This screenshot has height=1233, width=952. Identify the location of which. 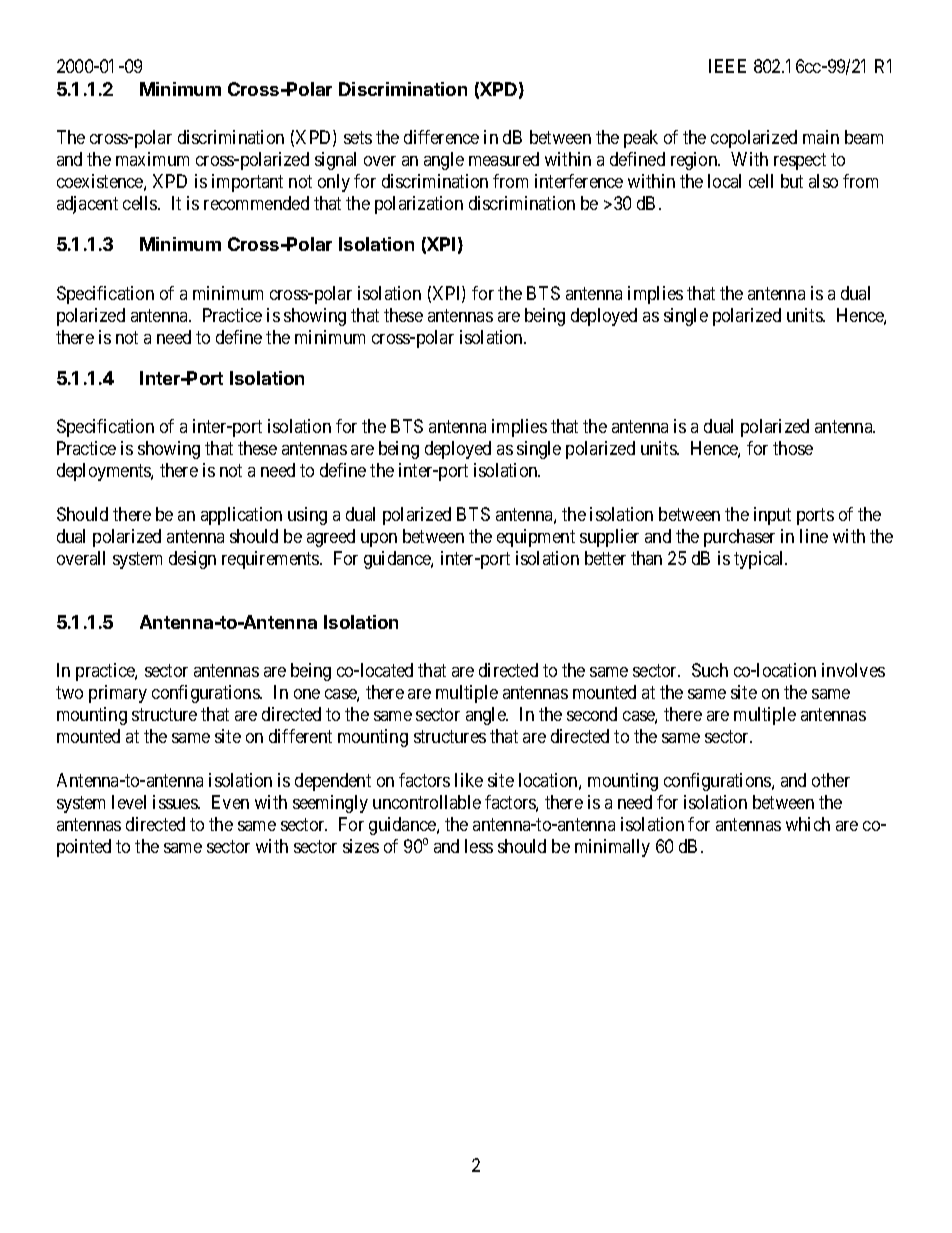
(808, 824).
